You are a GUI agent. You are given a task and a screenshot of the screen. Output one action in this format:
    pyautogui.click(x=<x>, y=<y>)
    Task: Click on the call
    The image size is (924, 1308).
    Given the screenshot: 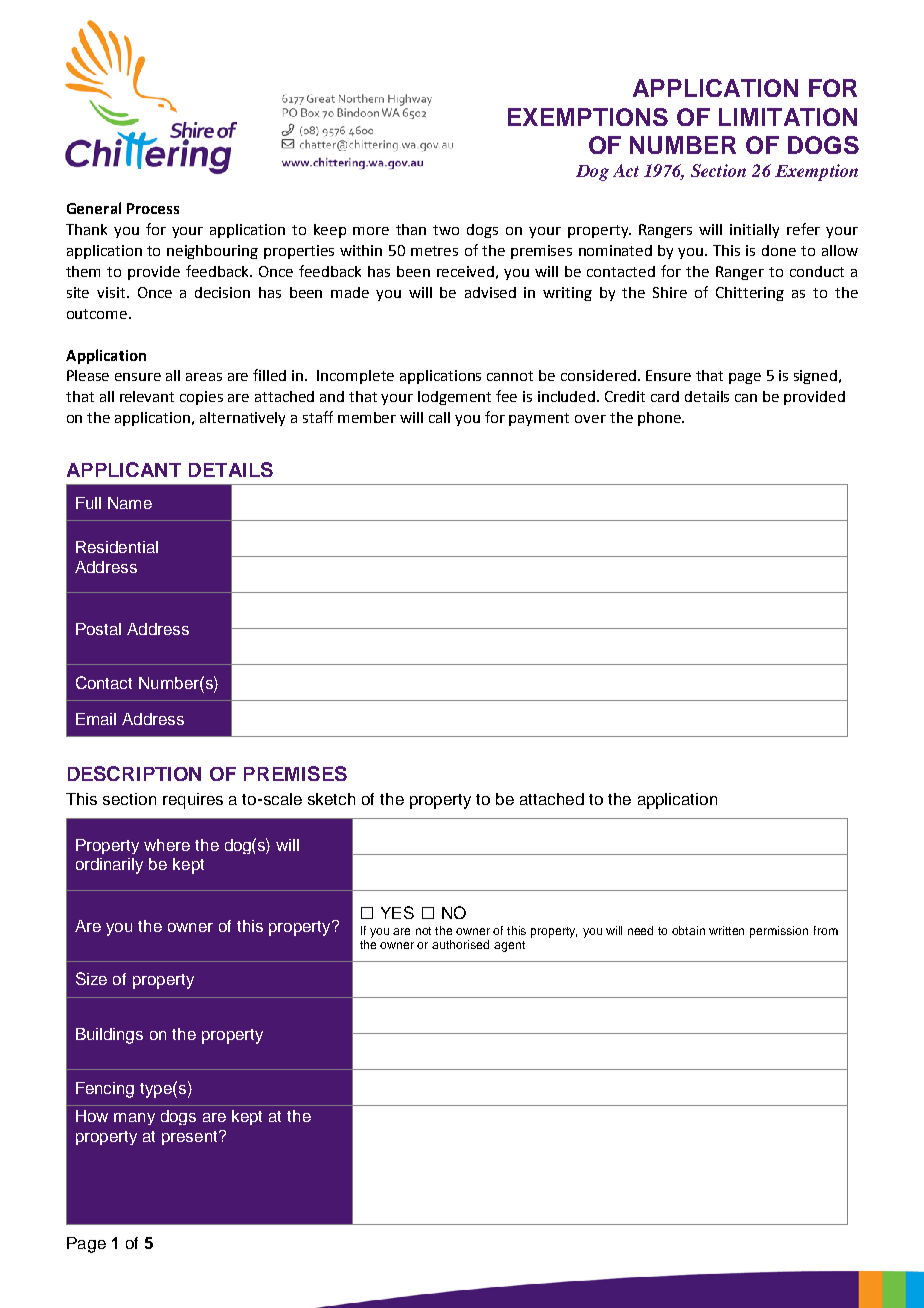 What is the action you would take?
    pyautogui.click(x=439, y=417)
